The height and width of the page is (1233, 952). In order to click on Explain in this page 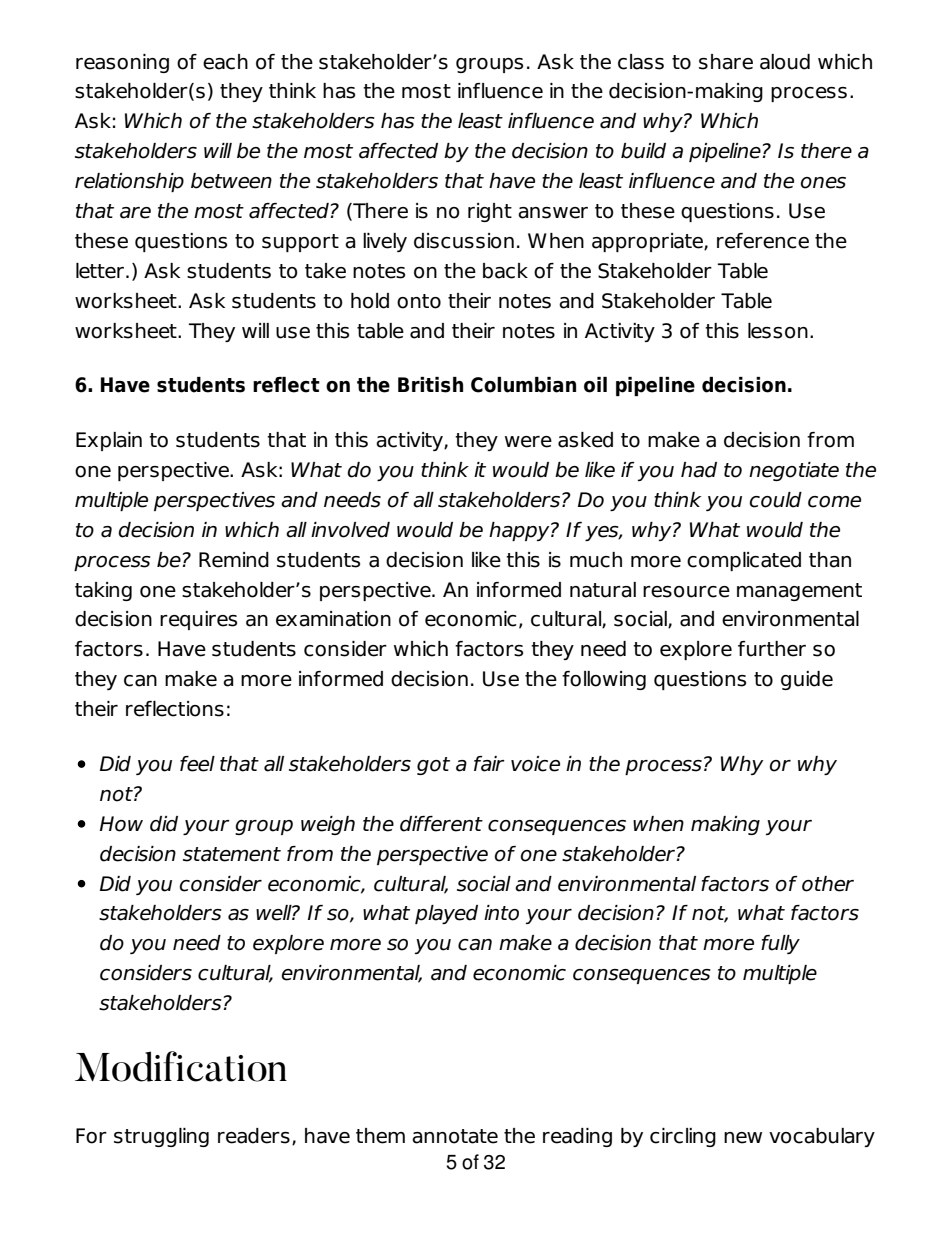, I will do `click(109, 441)`.
